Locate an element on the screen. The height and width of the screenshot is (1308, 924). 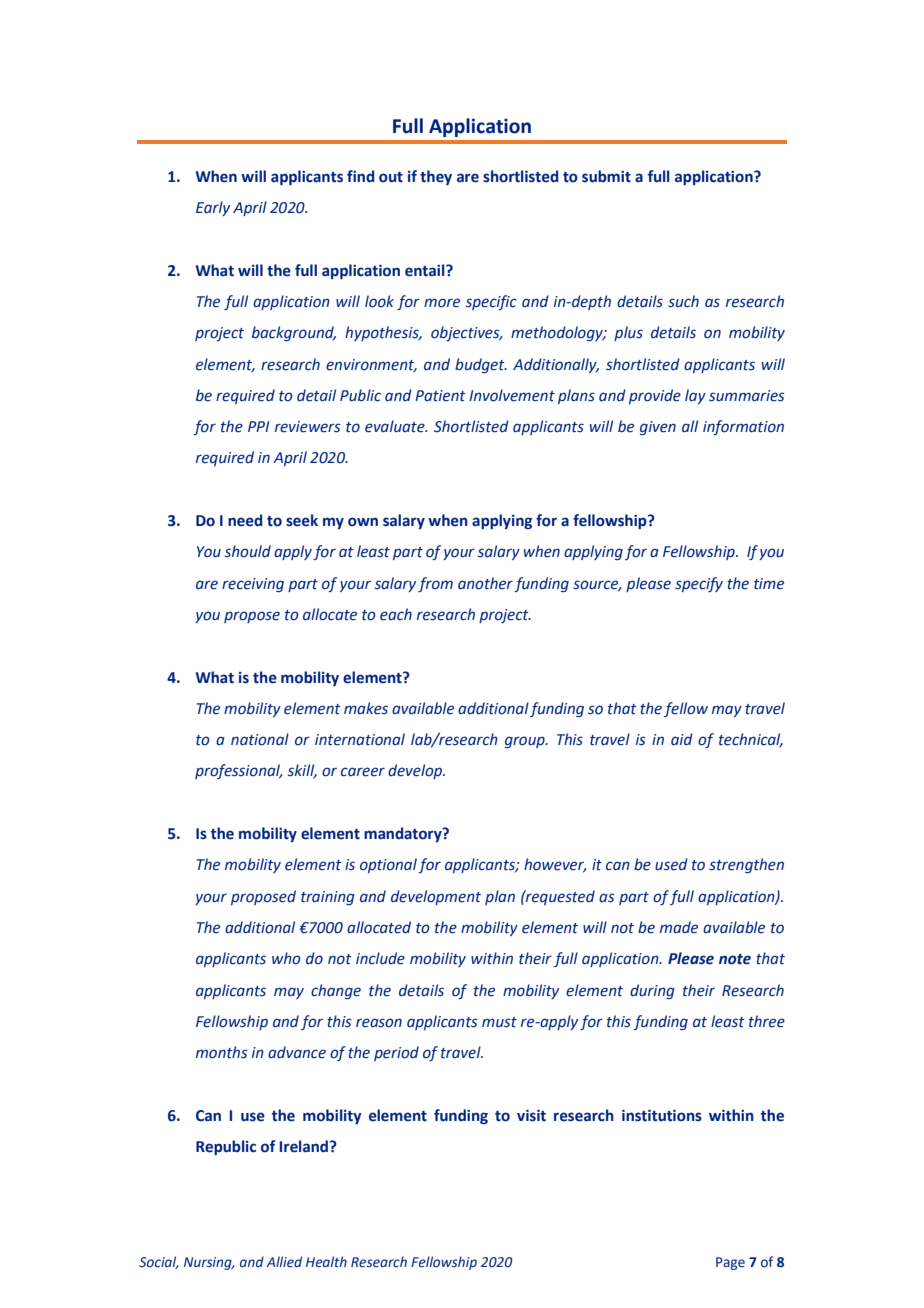
they is located at coordinates (436, 177).
